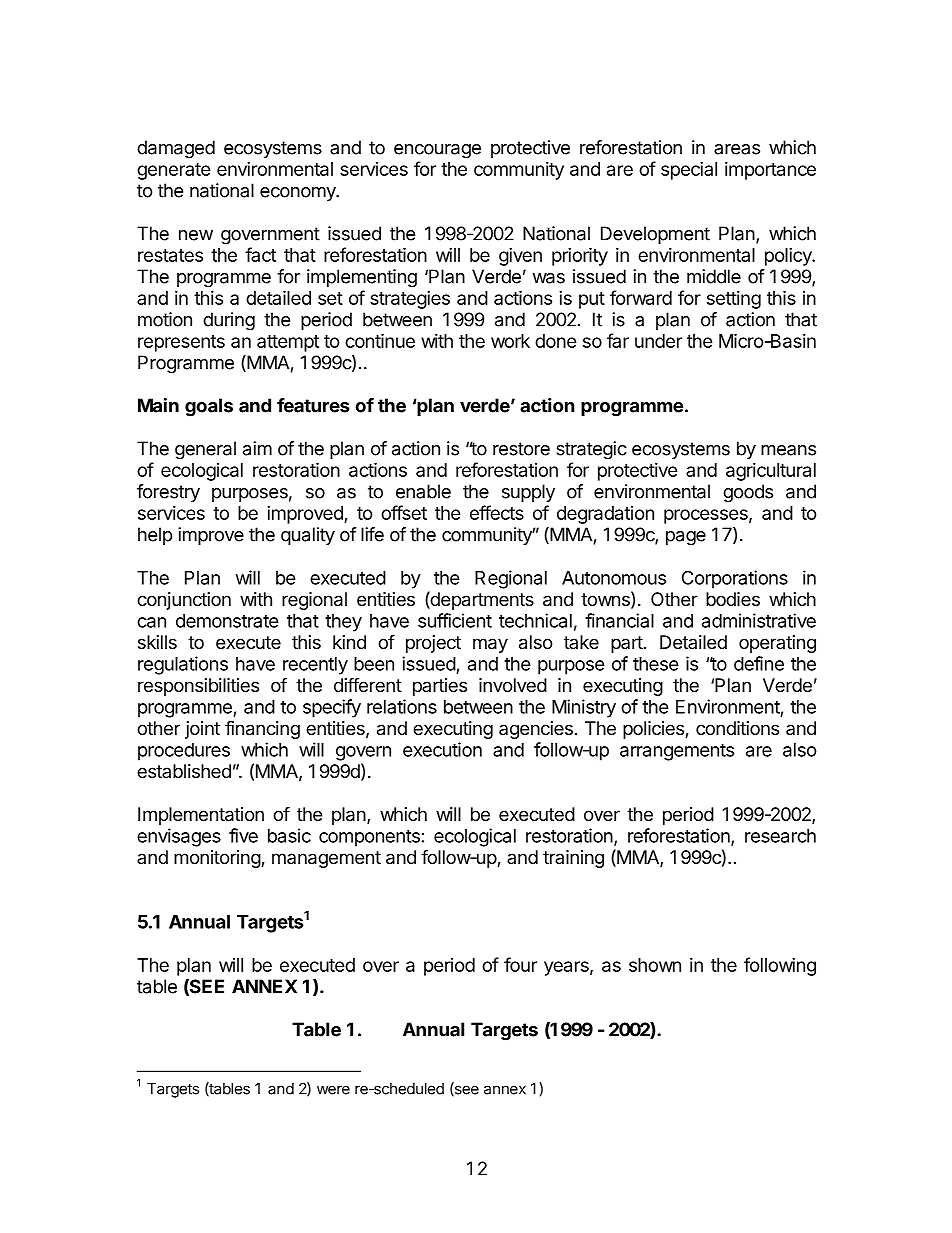 The width and height of the screenshot is (952, 1233). What do you see at coordinates (520, 964) in the screenshot?
I see `four` at bounding box center [520, 964].
